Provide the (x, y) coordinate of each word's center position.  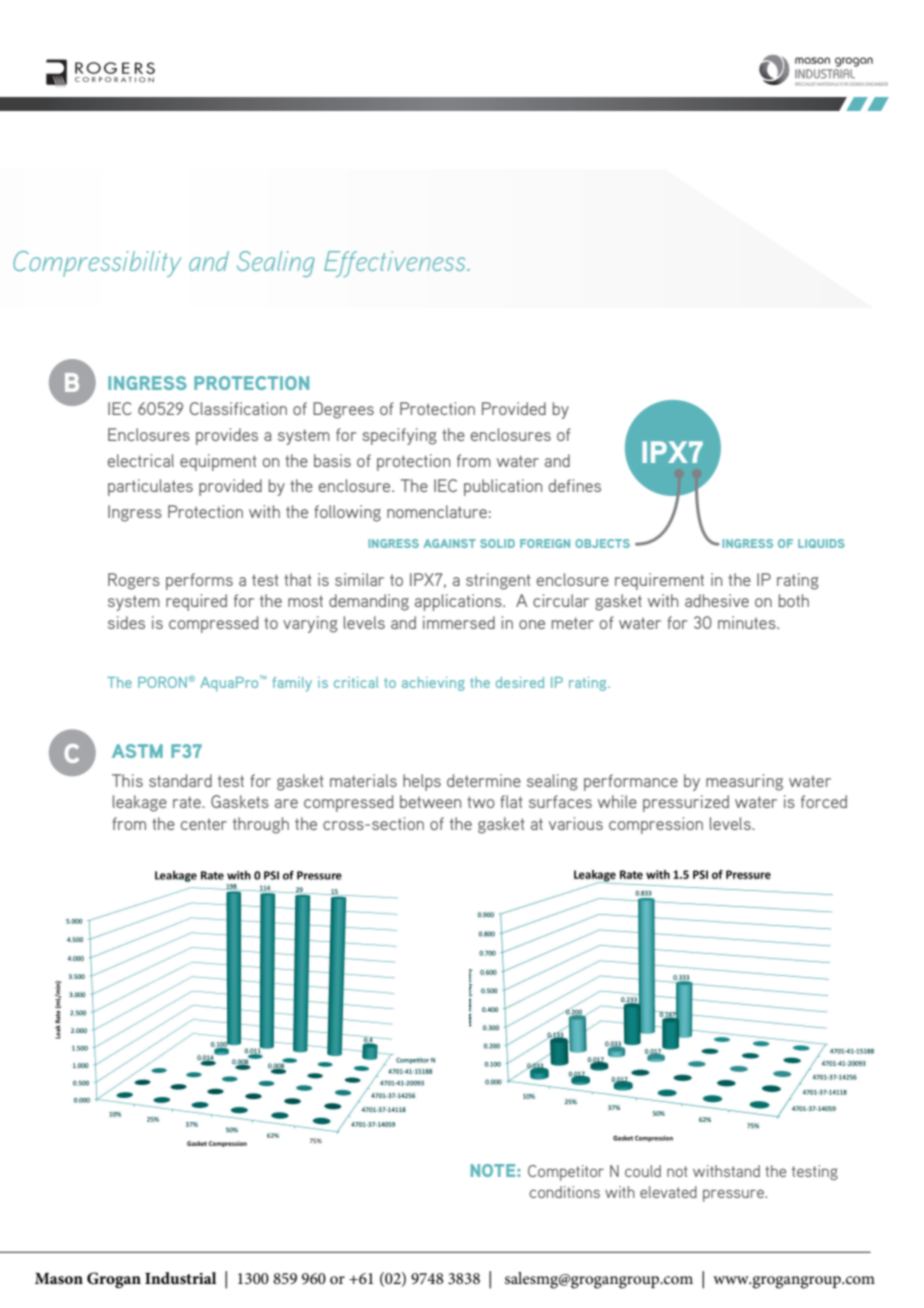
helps (422, 782)
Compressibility (97, 264)
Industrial (181, 1278)
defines (575, 485)
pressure (734, 1195)
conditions (564, 1192)
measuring (744, 782)
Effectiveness (396, 264)
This (127, 780)
